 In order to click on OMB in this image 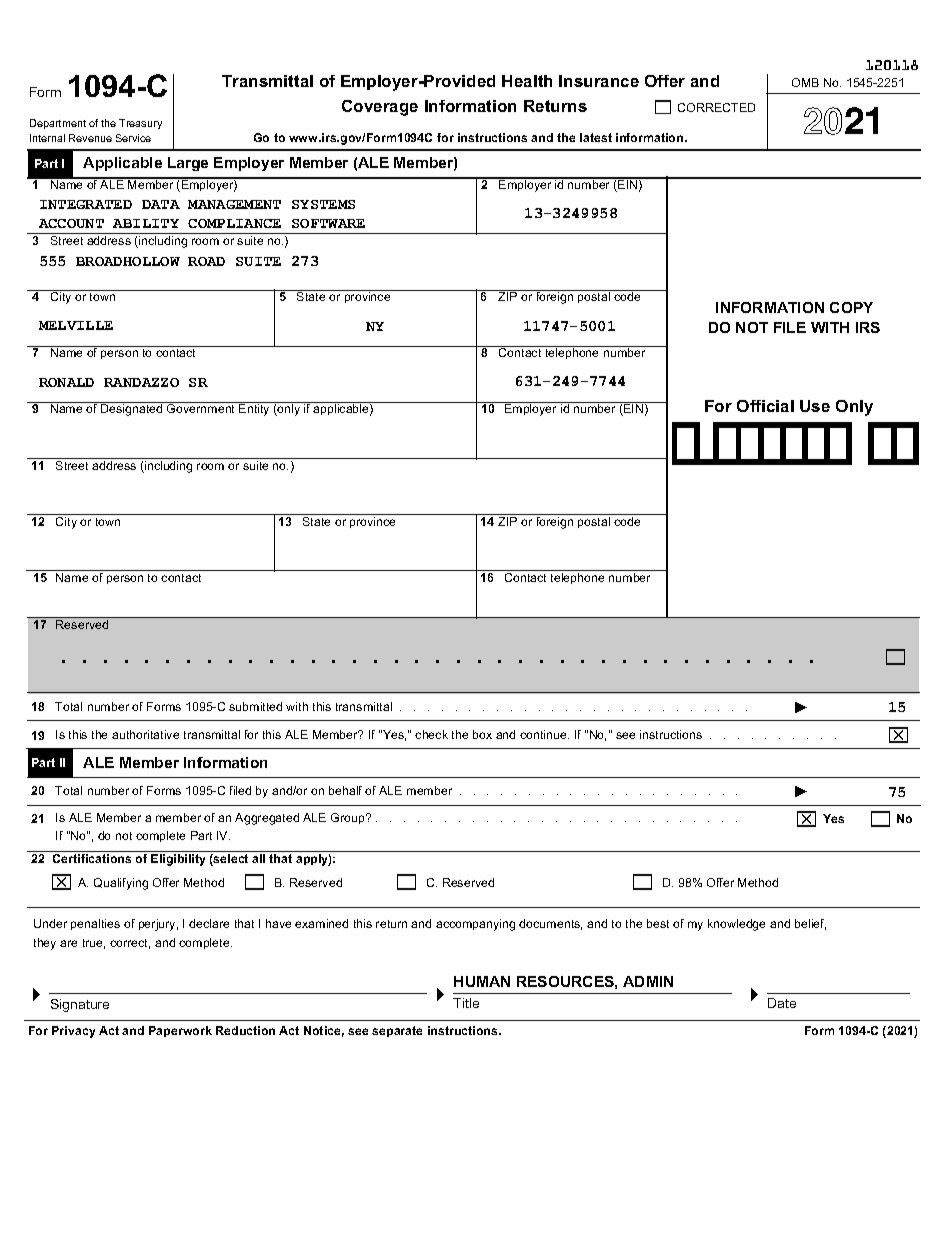, I will do `click(805, 82)`.
